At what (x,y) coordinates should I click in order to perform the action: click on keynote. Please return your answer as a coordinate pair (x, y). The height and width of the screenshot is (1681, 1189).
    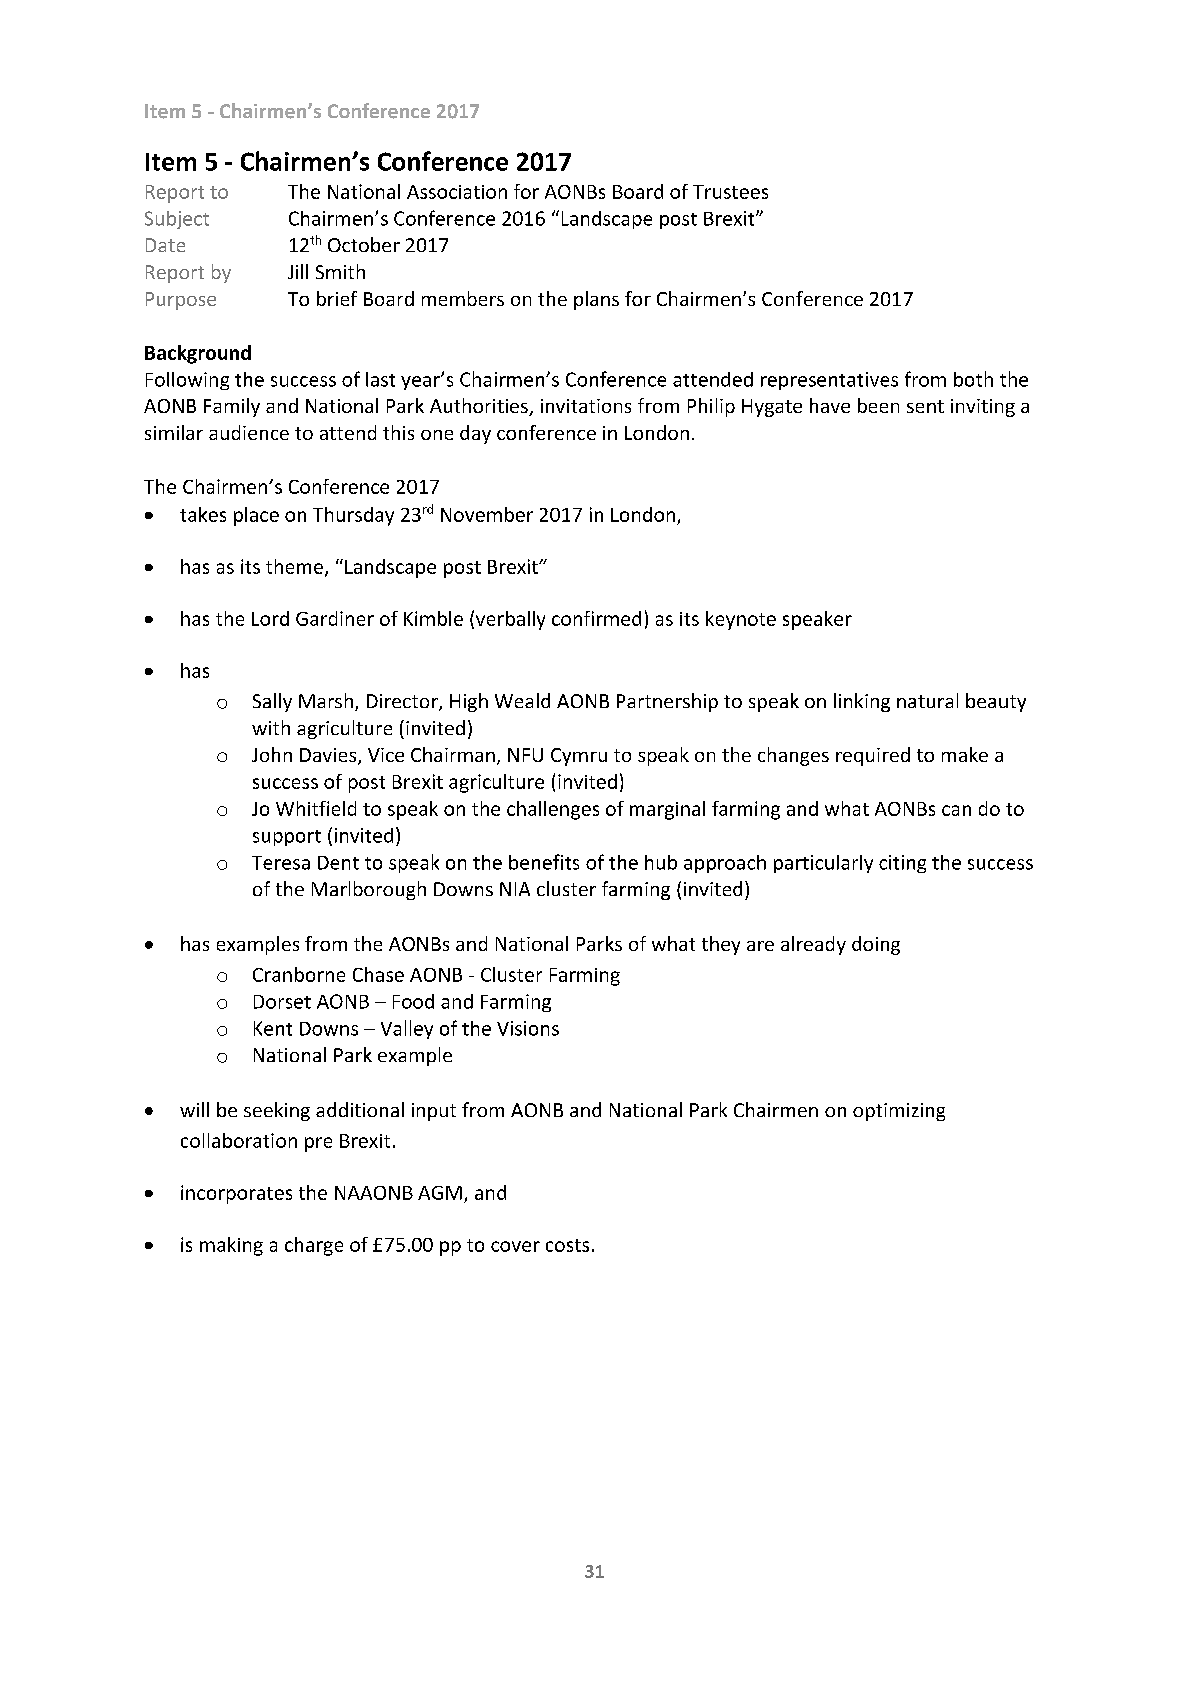
    Looking at the image, I should click on (741, 620).
